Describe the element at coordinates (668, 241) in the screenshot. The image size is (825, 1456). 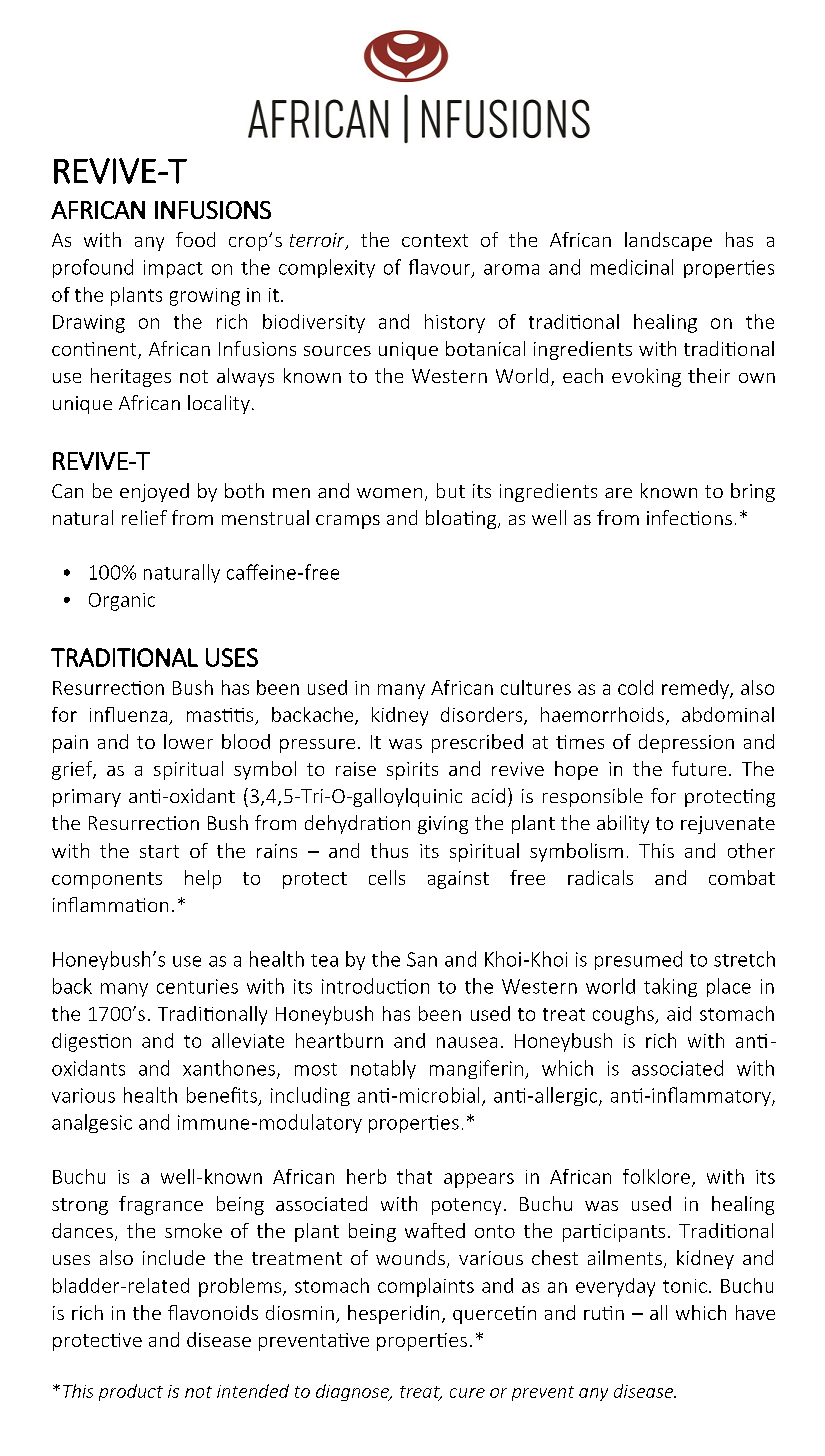
I see `landscape` at that location.
